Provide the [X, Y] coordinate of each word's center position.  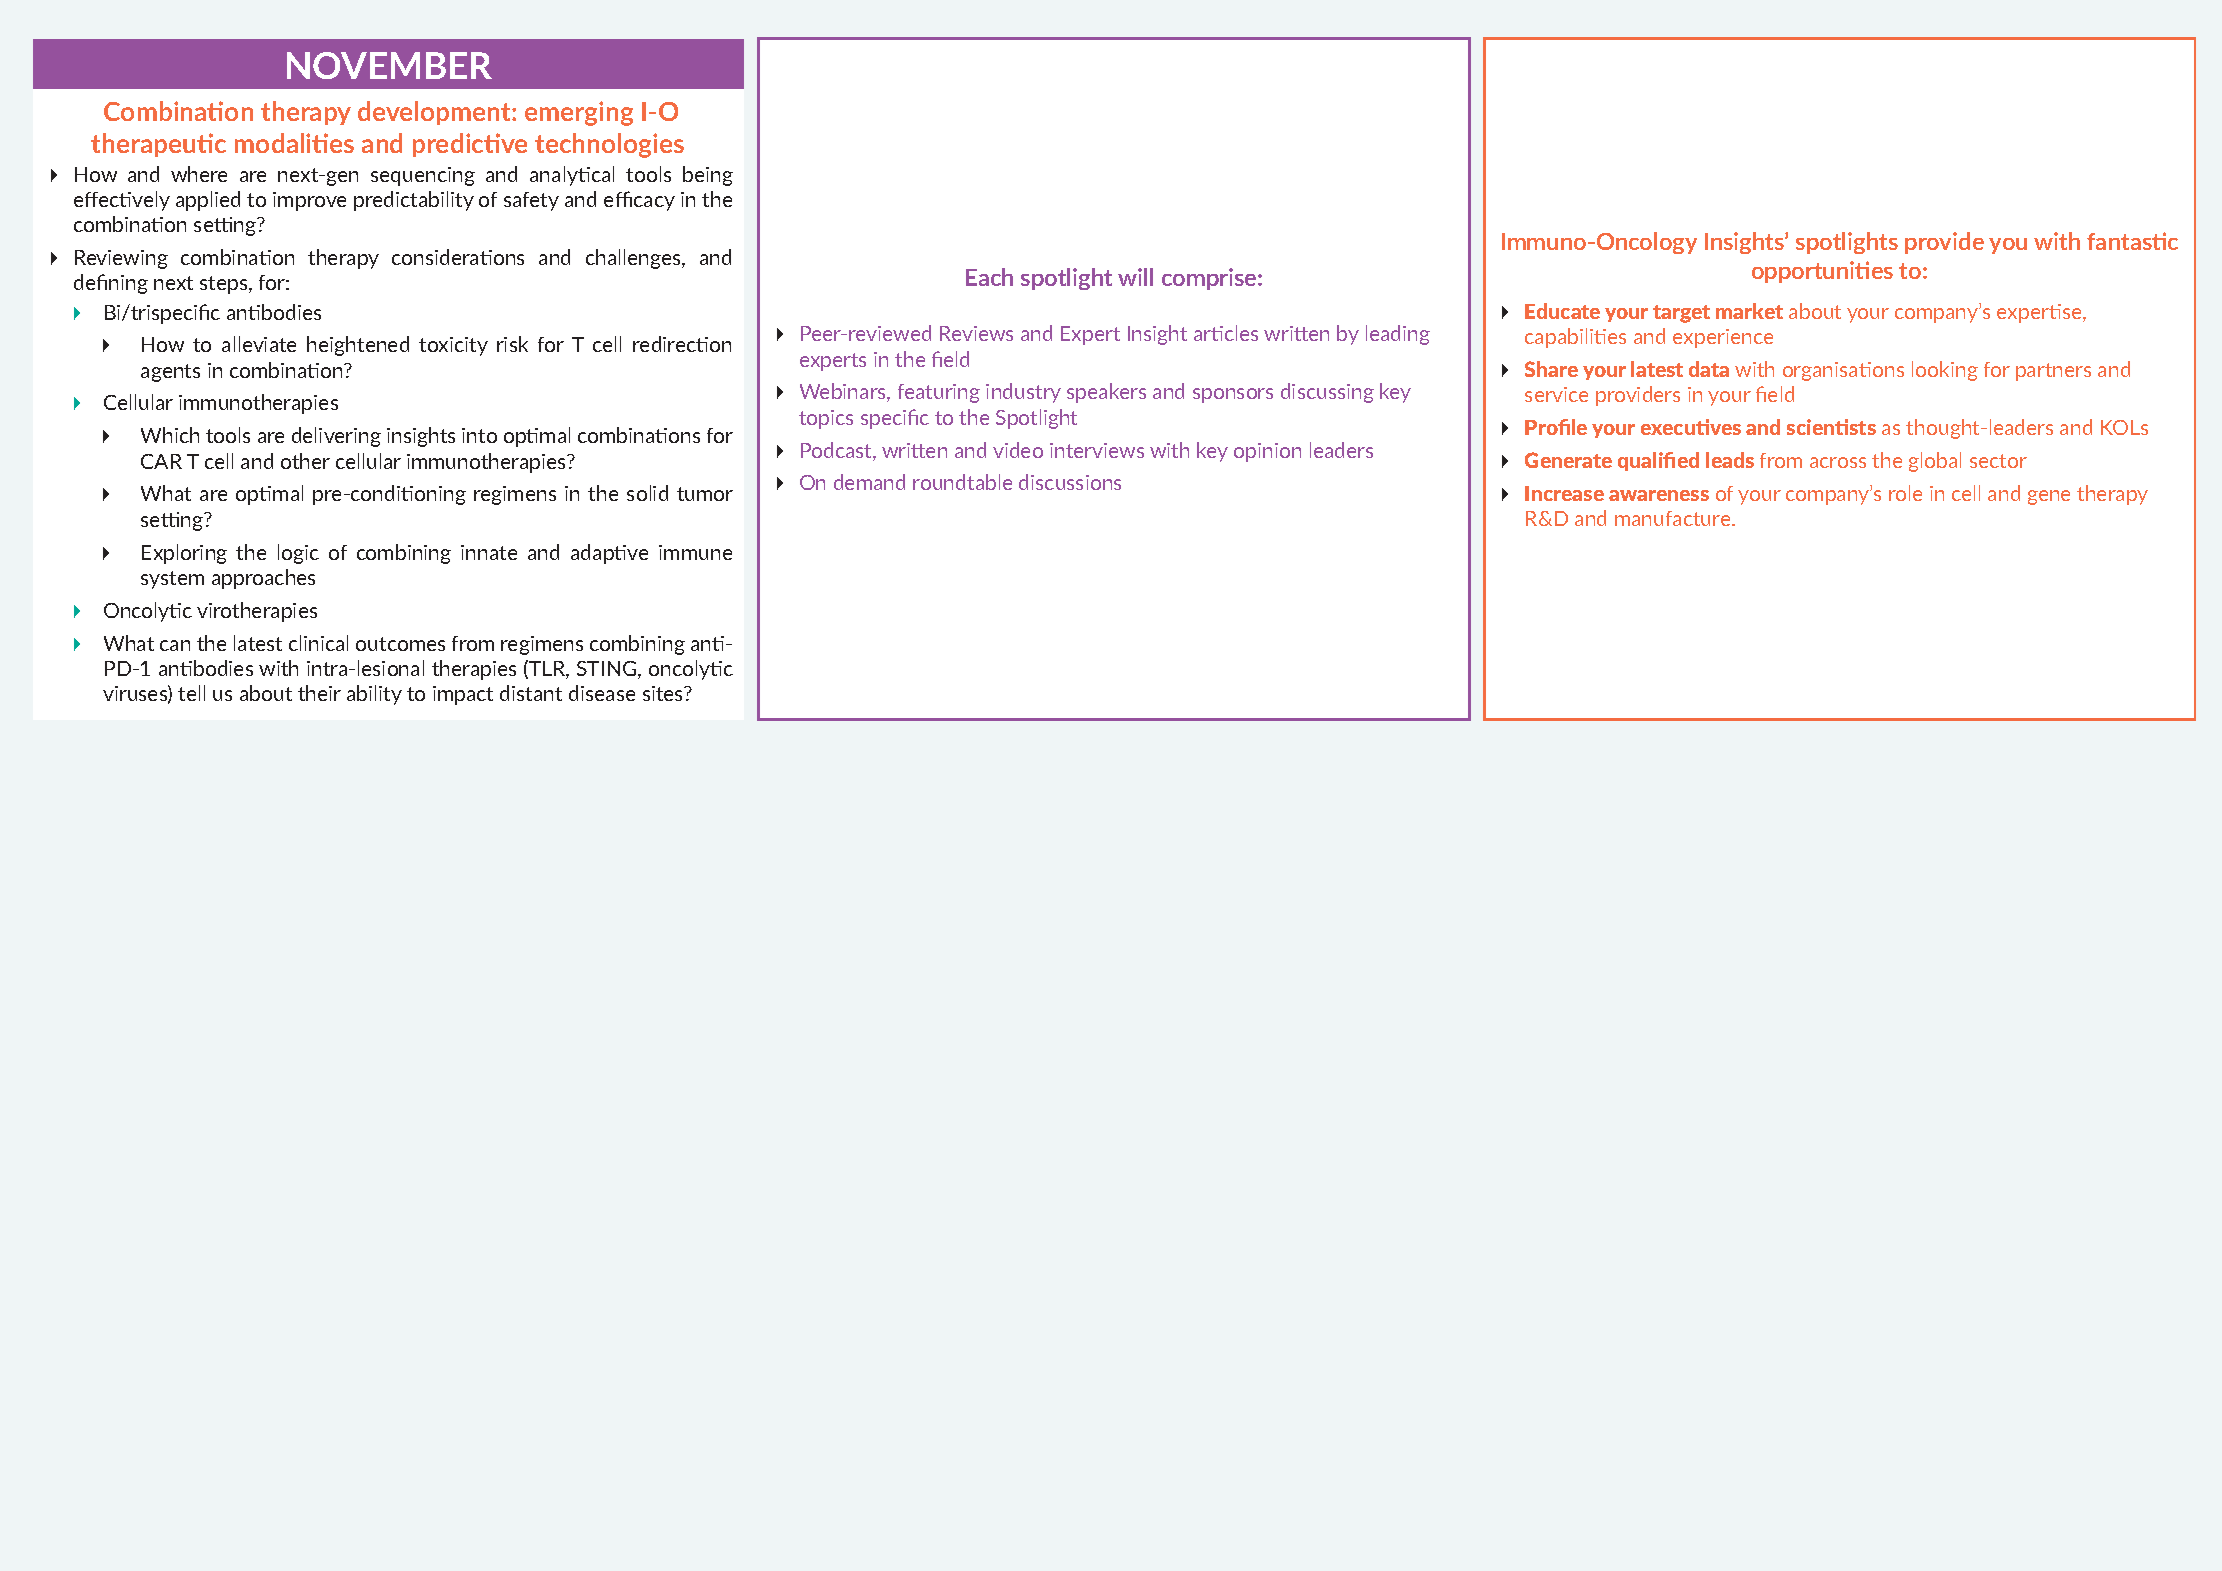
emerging [579, 113]
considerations [458, 257]
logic [298, 554]
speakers [1106, 393]
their [319, 693]
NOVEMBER [389, 65]
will [1135, 277]
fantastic [2132, 241]
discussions [1070, 482]
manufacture [1674, 518]
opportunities [1822, 272]
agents [170, 373]
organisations [1843, 371]
